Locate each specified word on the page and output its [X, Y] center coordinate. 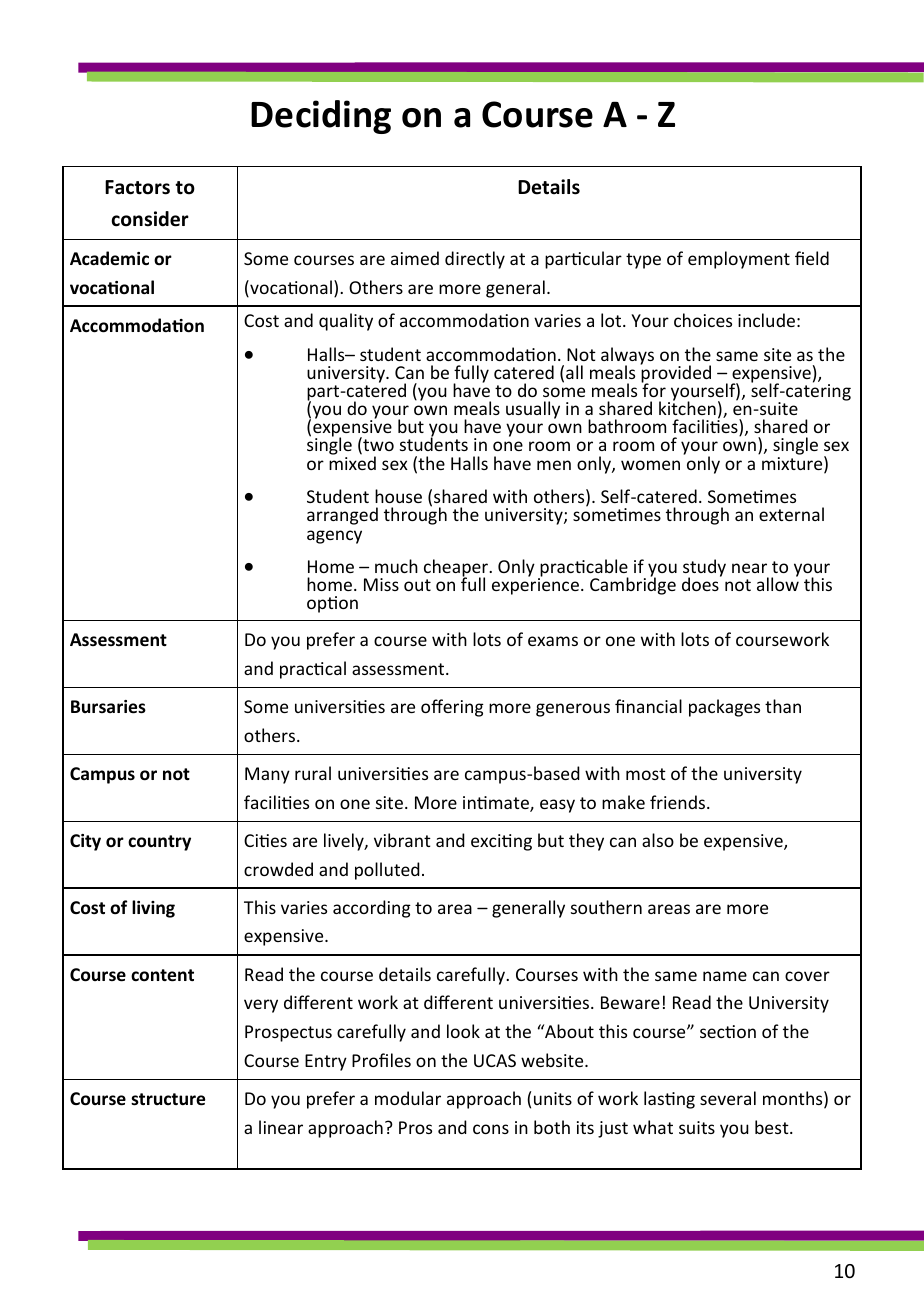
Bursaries [108, 707]
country [159, 843]
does [701, 583]
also [658, 840]
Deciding [321, 117]
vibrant [402, 840]
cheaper [457, 569]
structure [168, 1099]
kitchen [687, 407]
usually [533, 410]
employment [739, 260]
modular [408, 1098]
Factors [137, 187]
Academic [109, 258]
